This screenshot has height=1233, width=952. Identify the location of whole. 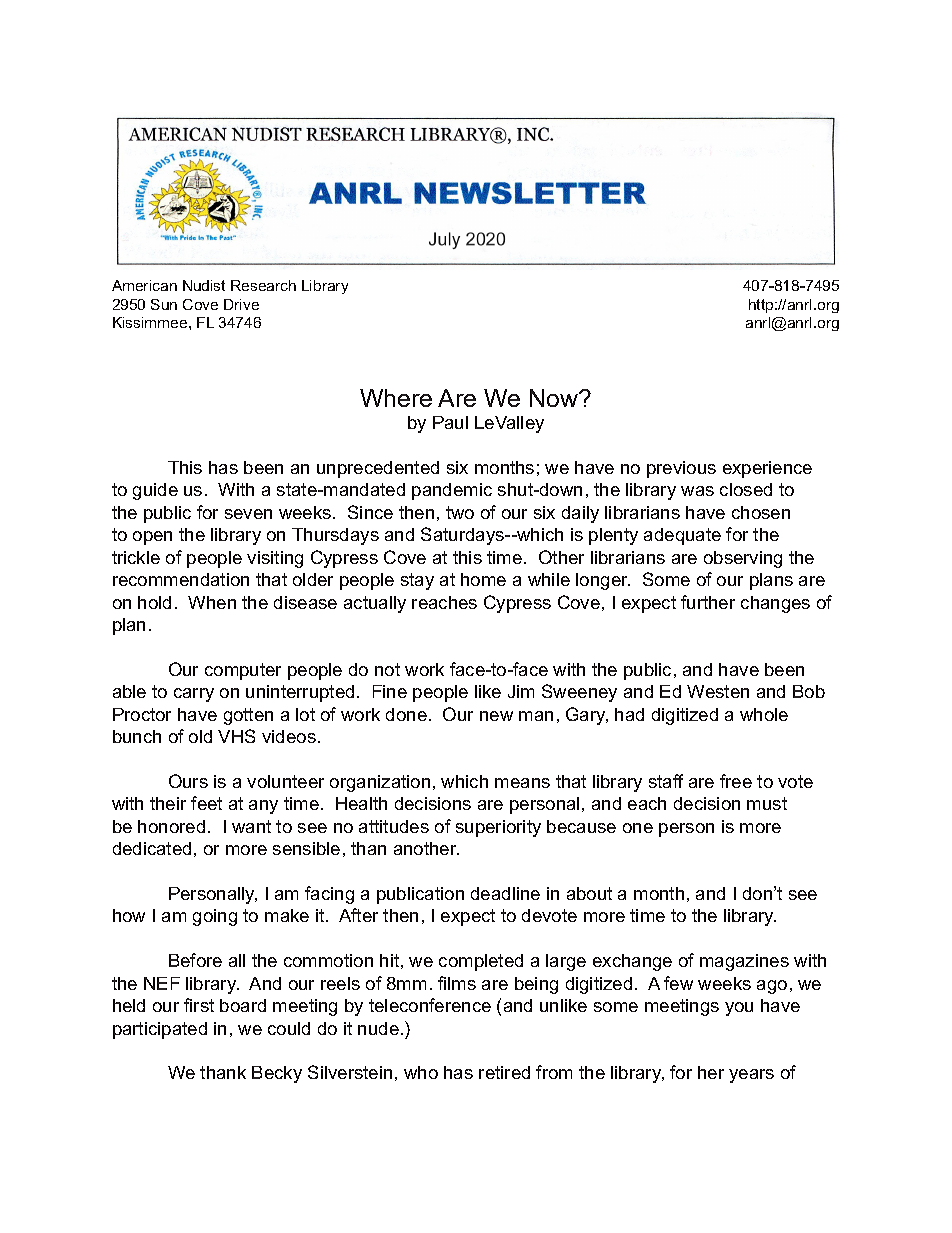
(764, 714).
